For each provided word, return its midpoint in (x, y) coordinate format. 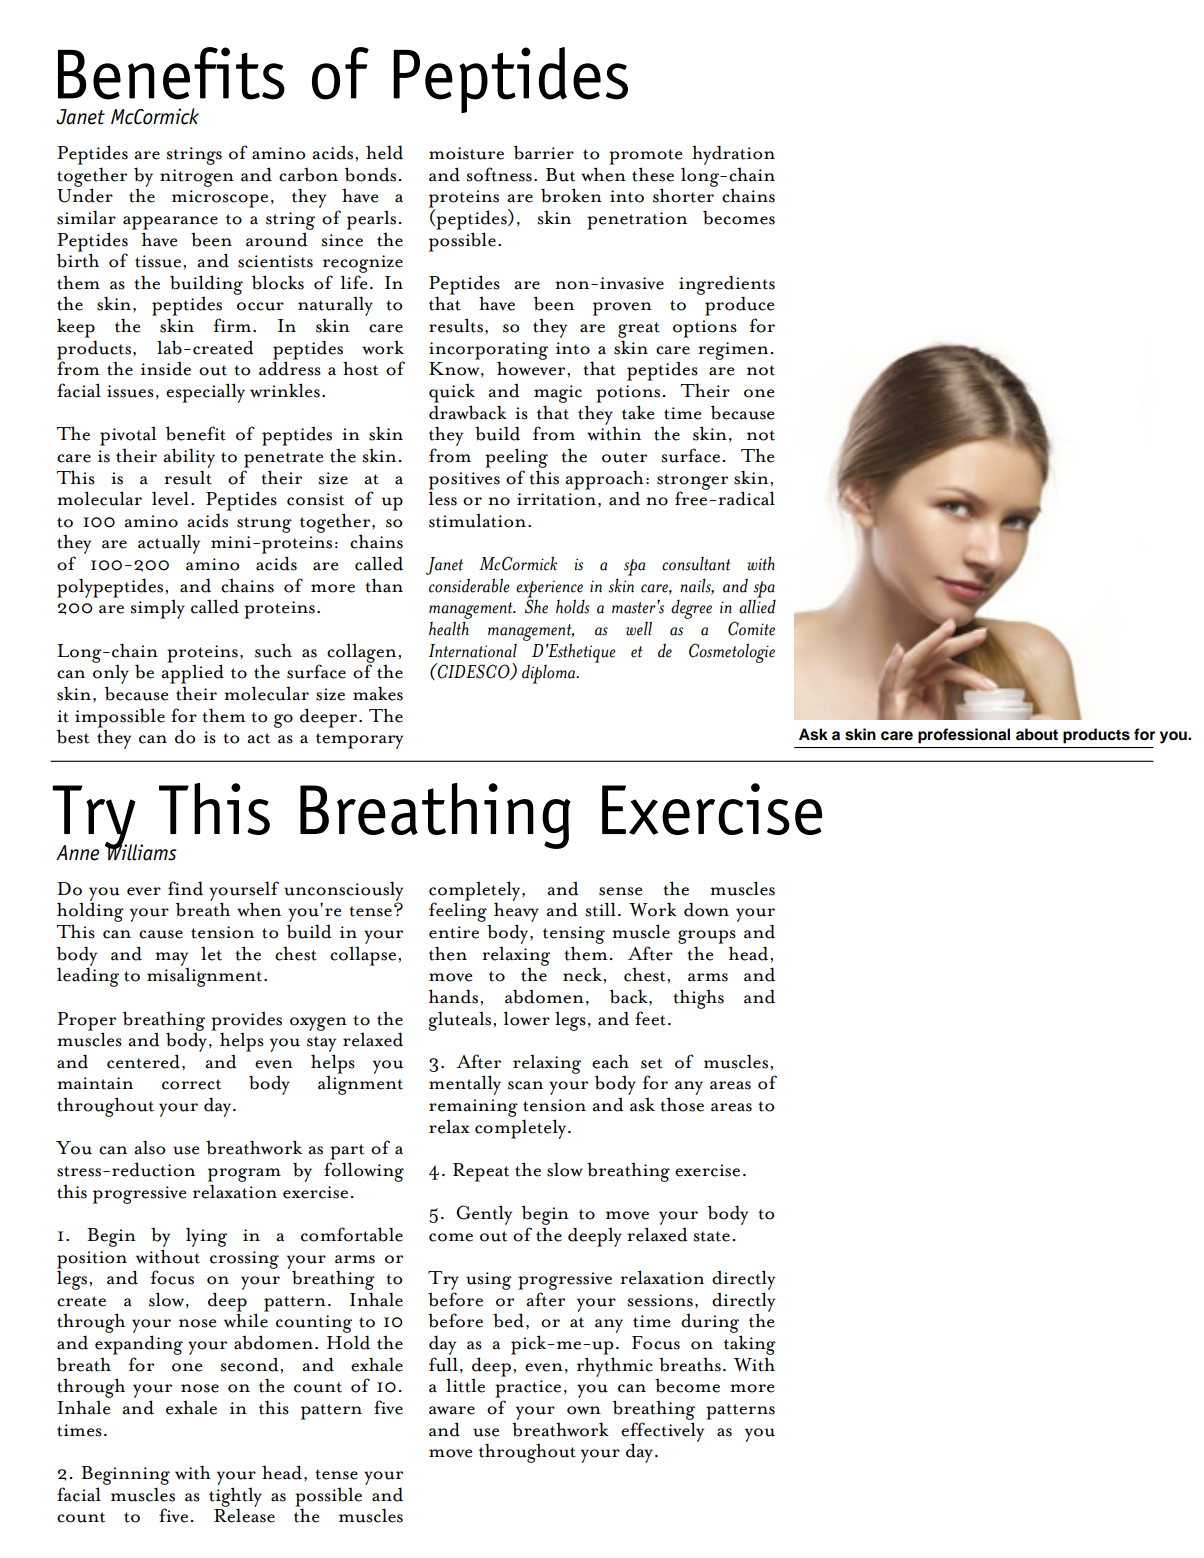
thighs (698, 999)
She (536, 605)
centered (143, 1061)
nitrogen (197, 178)
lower (527, 1018)
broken (571, 195)
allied (757, 606)
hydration (733, 155)
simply (158, 609)
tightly (235, 1498)
